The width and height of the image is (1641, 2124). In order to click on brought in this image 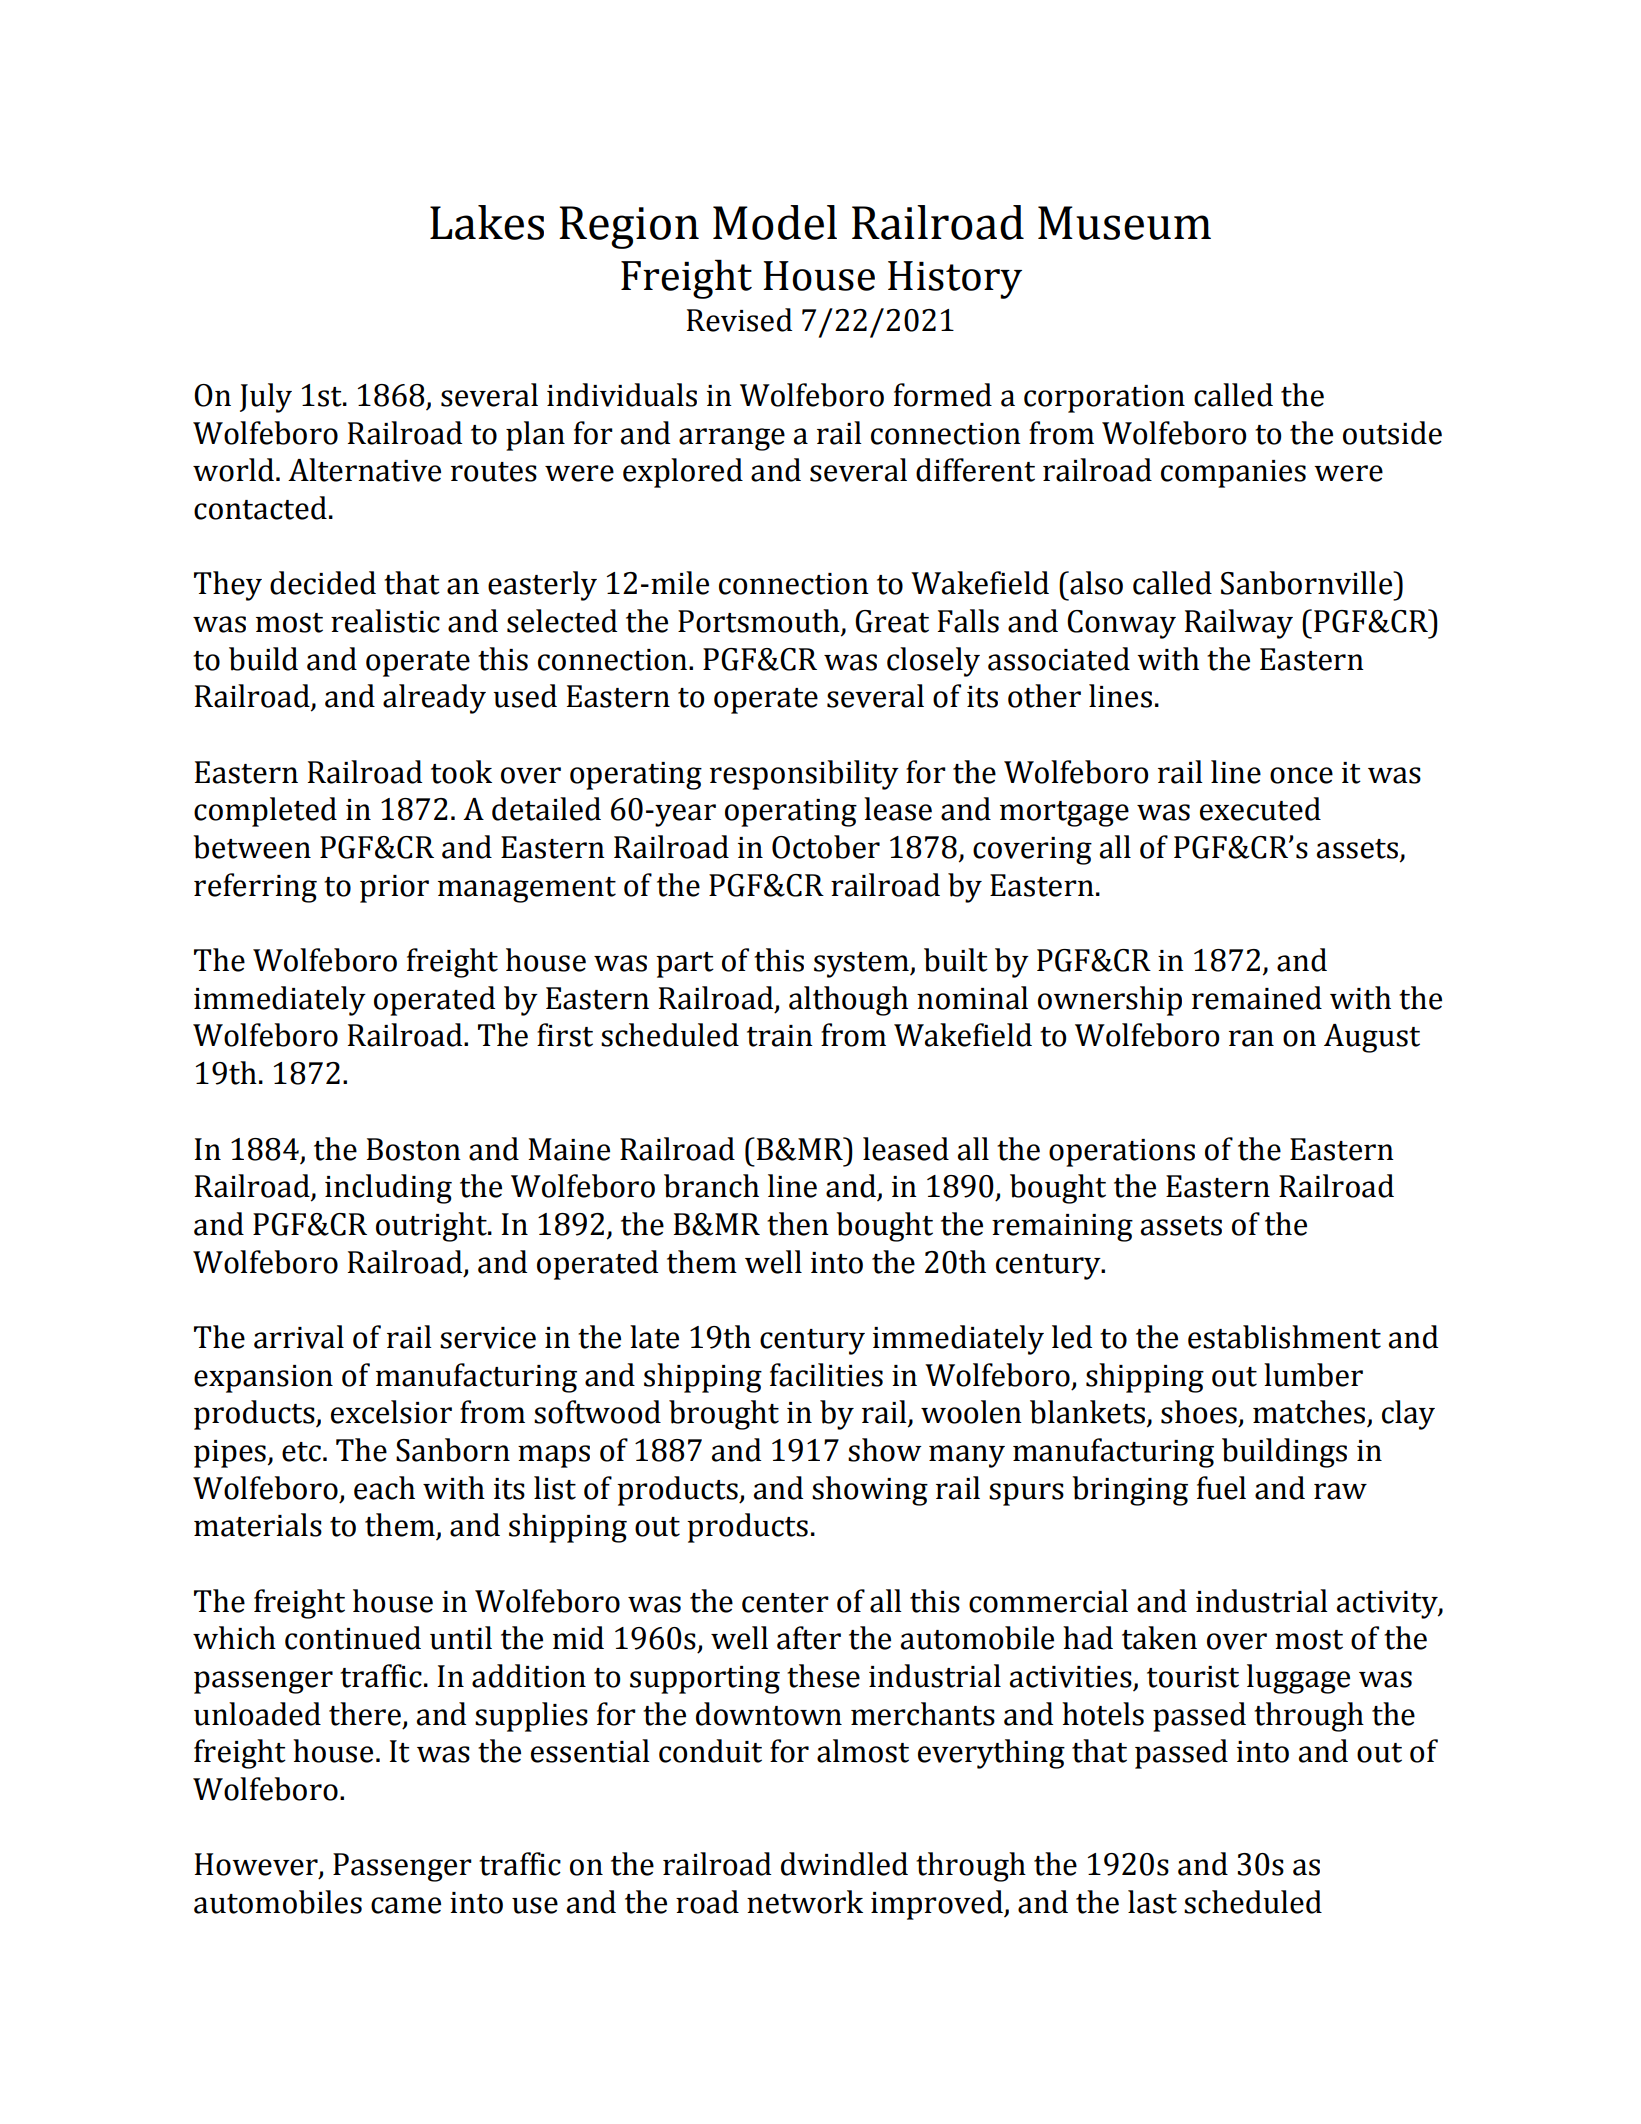, I will do `click(724, 1415)`.
